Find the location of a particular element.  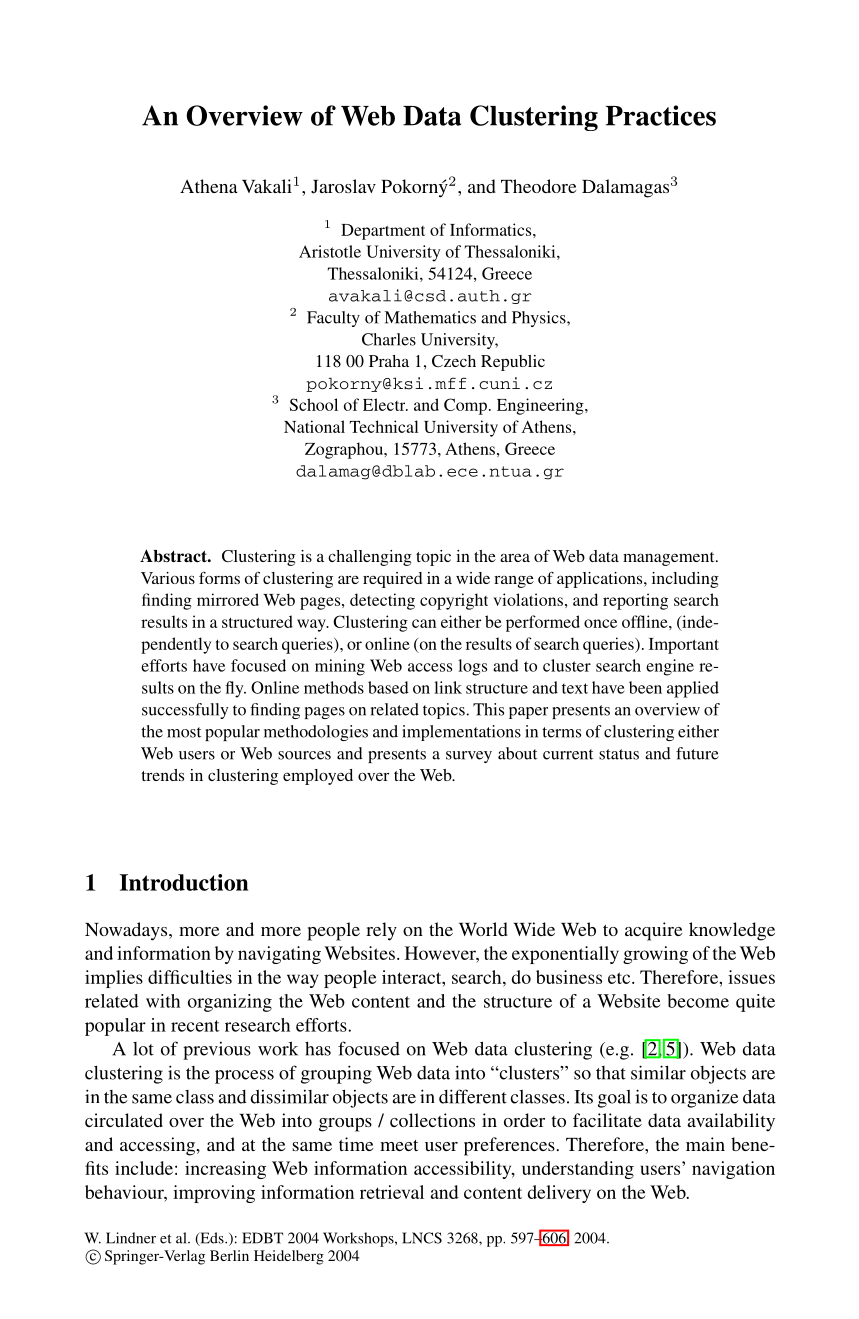

Athena is located at coordinates (209, 186).
